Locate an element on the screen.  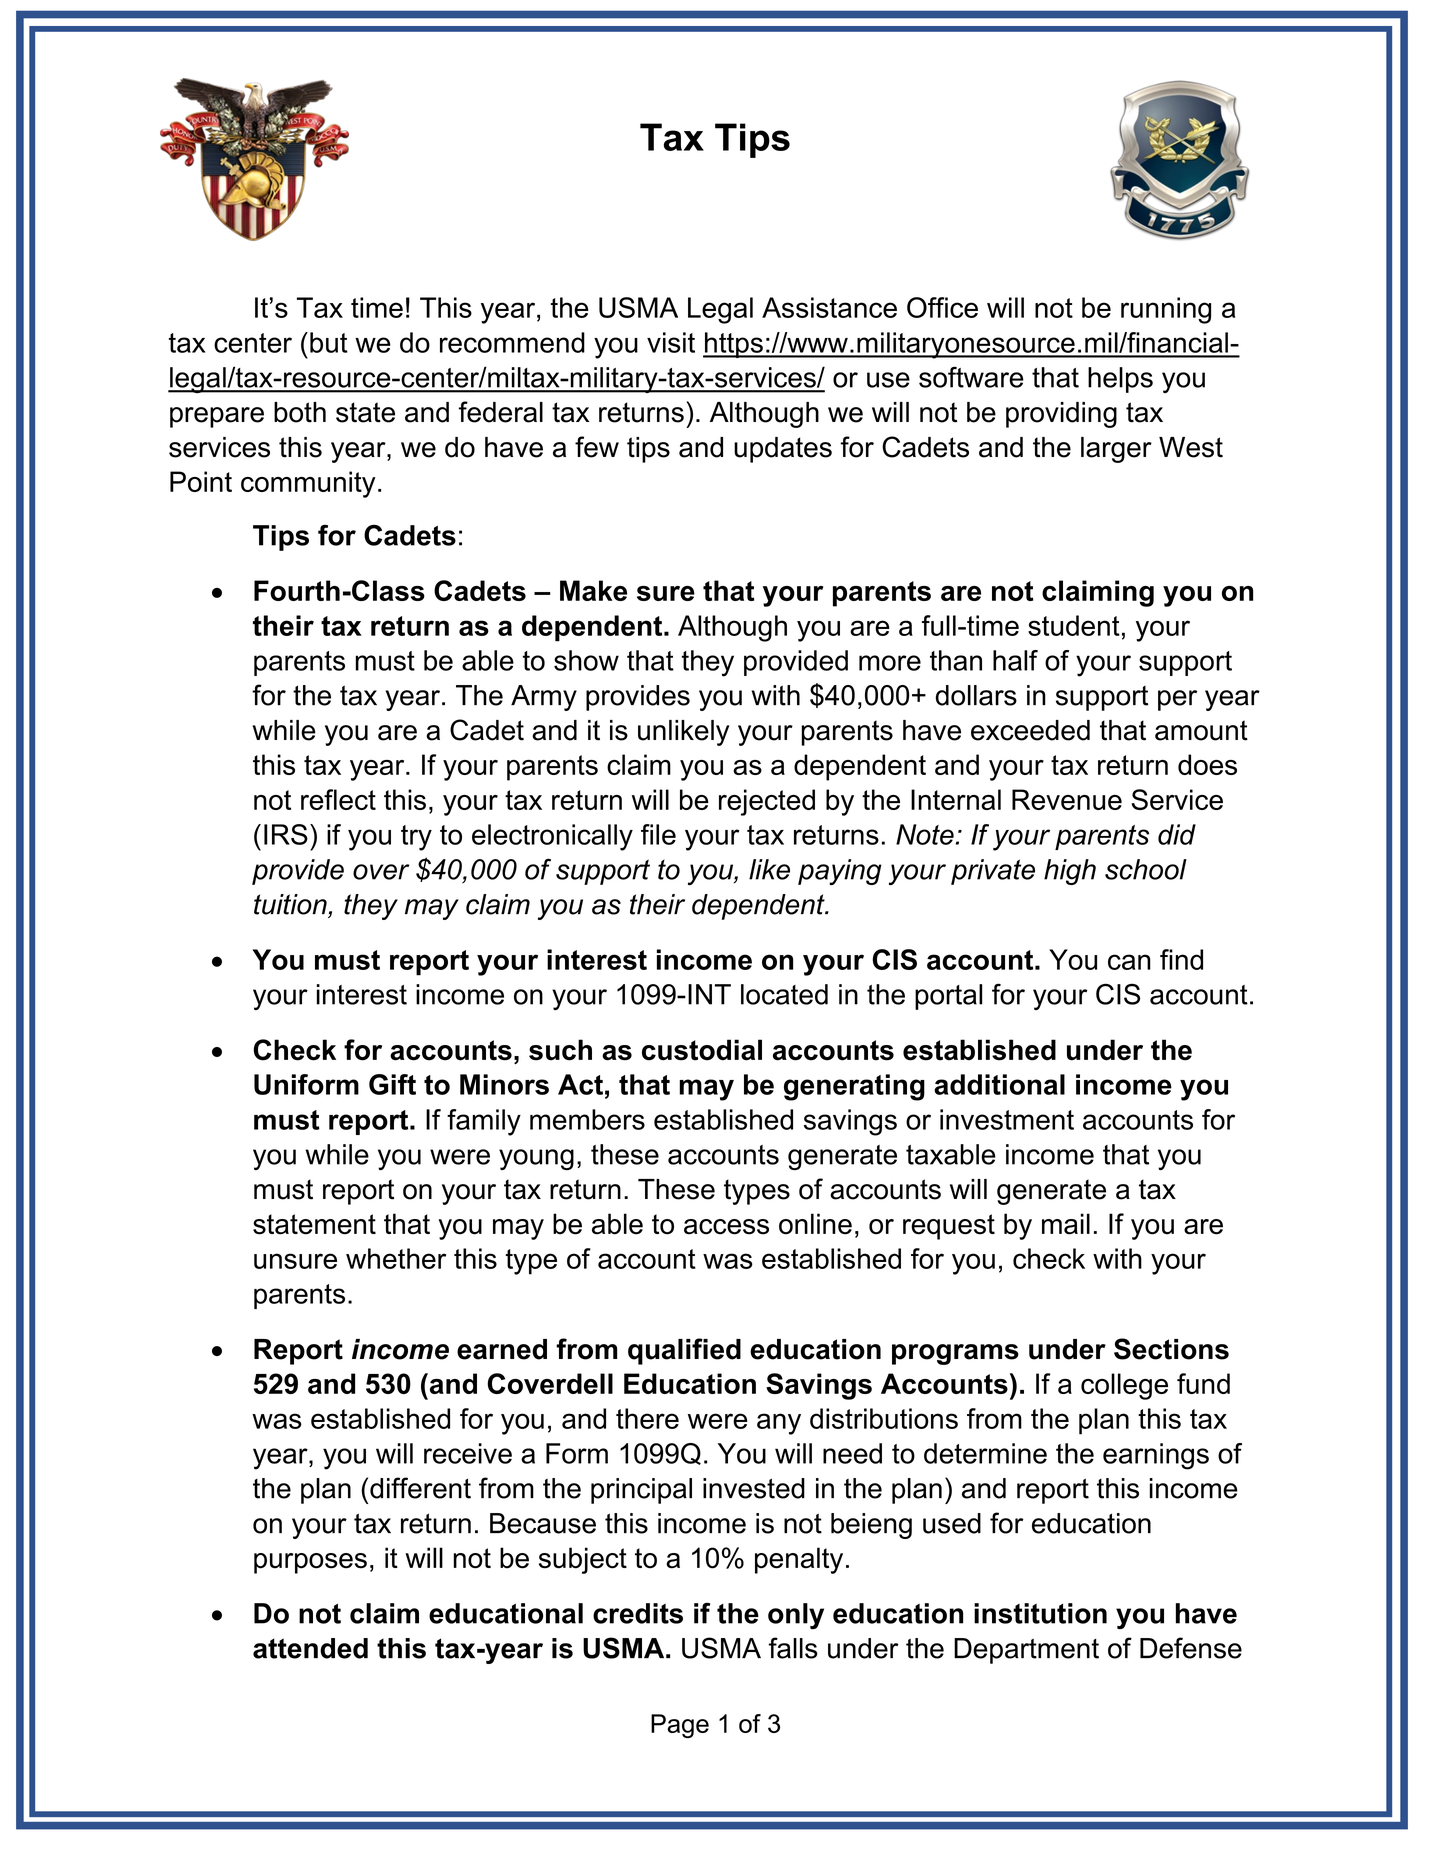
attended is located at coordinates (310, 1648).
